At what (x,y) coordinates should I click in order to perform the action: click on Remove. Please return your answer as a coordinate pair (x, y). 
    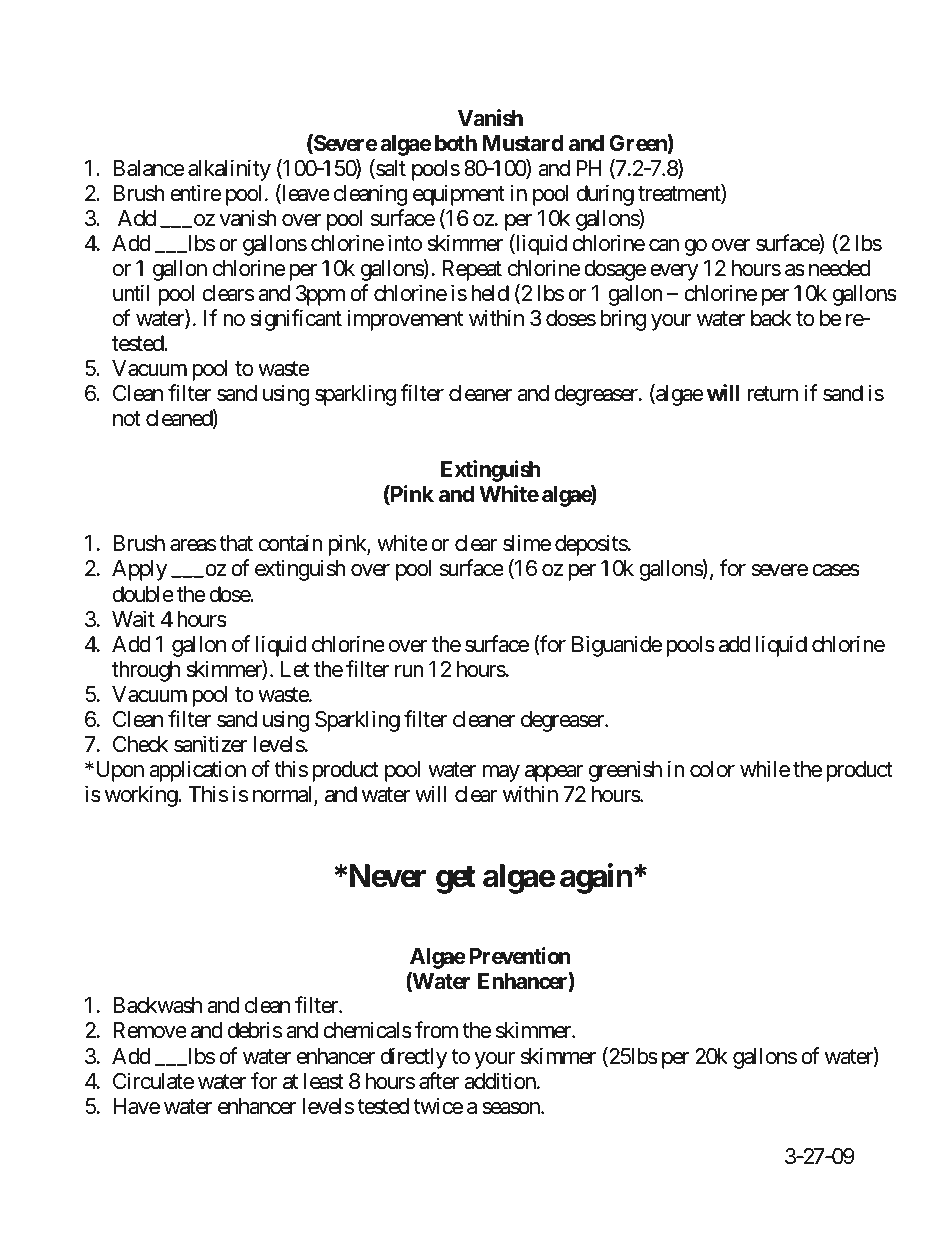
    Looking at the image, I should click on (150, 1030).
